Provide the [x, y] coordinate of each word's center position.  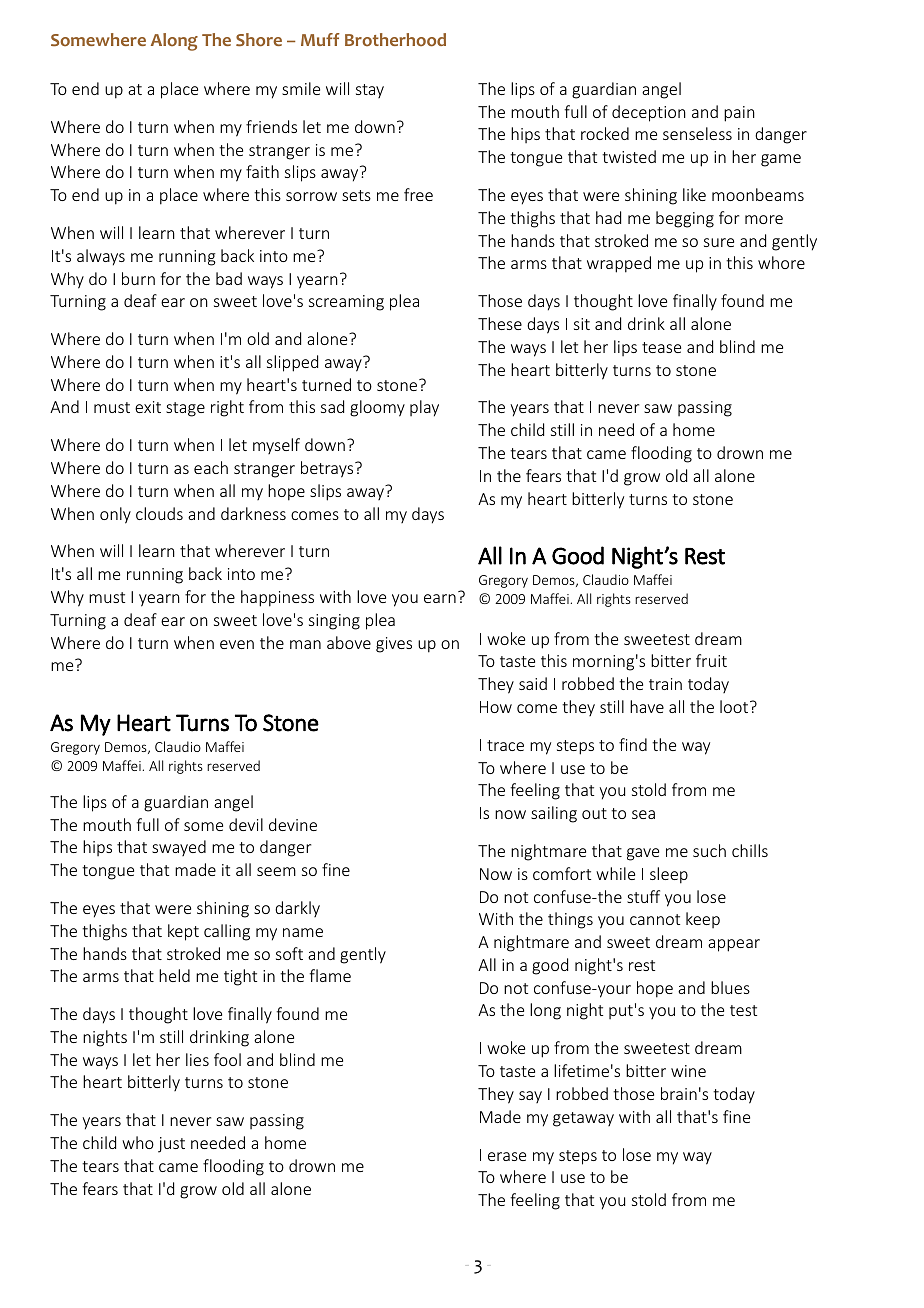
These [500, 323]
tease [661, 347]
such [709, 850]
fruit [711, 660]
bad [229, 278]
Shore [259, 40]
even [237, 644]
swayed [179, 848]
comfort [562, 873]
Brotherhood [395, 40]
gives [394, 645]
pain [739, 114]
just [171, 1145]
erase [507, 1156]
